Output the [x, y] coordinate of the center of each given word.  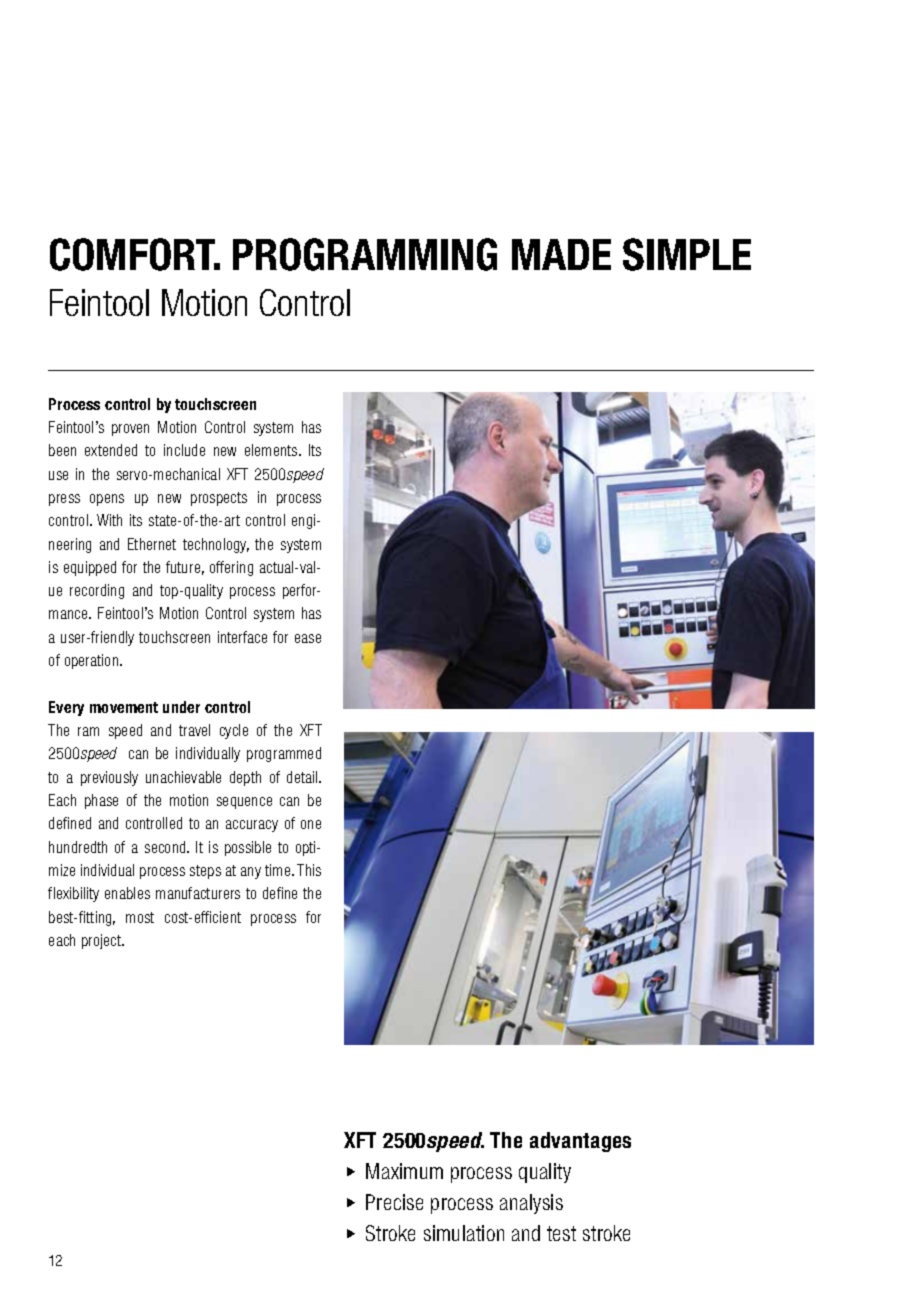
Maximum [404, 1171]
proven [130, 430]
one [311, 824]
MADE [561, 254]
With [109, 520]
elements [272, 450]
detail [303, 777]
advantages [580, 1142]
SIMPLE [687, 254]
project [103, 941]
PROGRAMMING [365, 254]
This [309, 870]
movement [124, 707]
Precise [394, 1202]
